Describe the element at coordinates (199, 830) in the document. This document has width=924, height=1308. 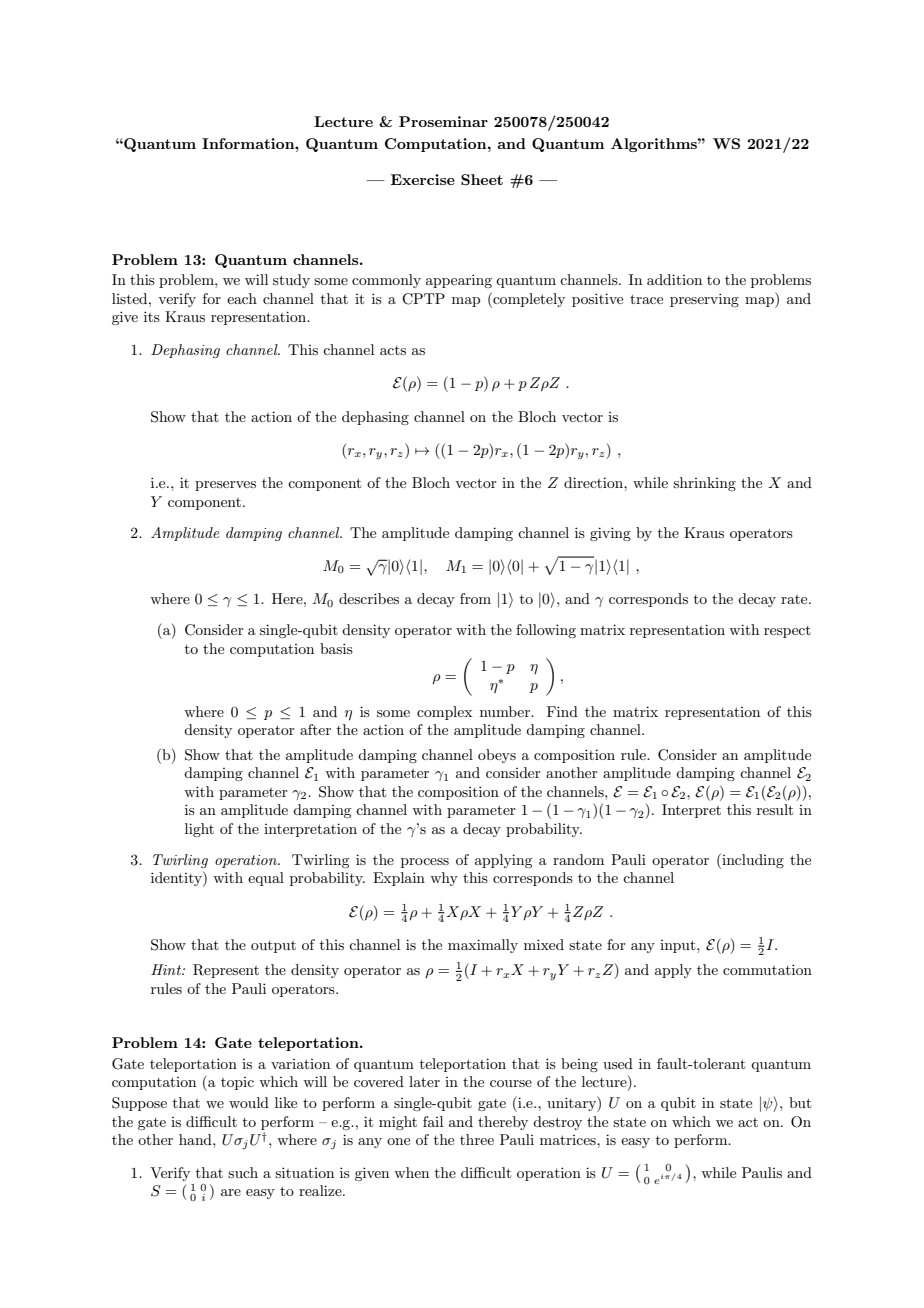
I see `light` at that location.
